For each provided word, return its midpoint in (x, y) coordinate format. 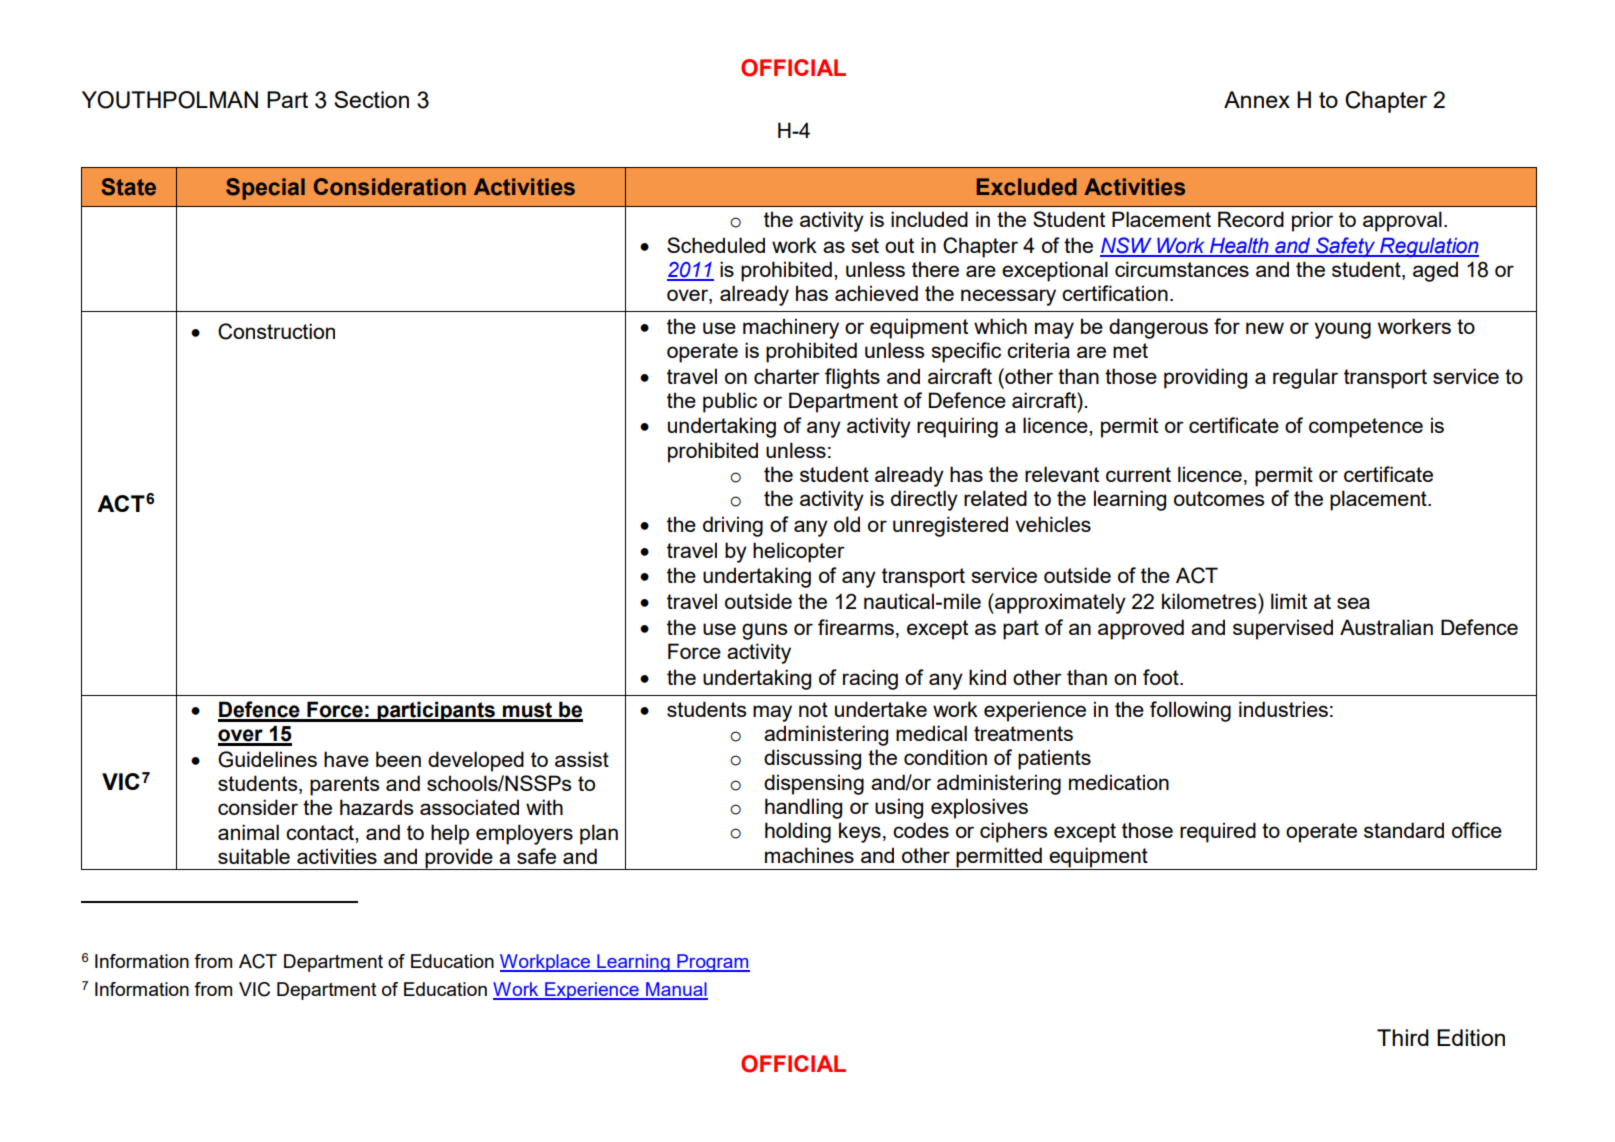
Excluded (1027, 187)
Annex (1257, 99)
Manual (676, 990)
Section (371, 99)
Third (1403, 1037)
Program (712, 963)
